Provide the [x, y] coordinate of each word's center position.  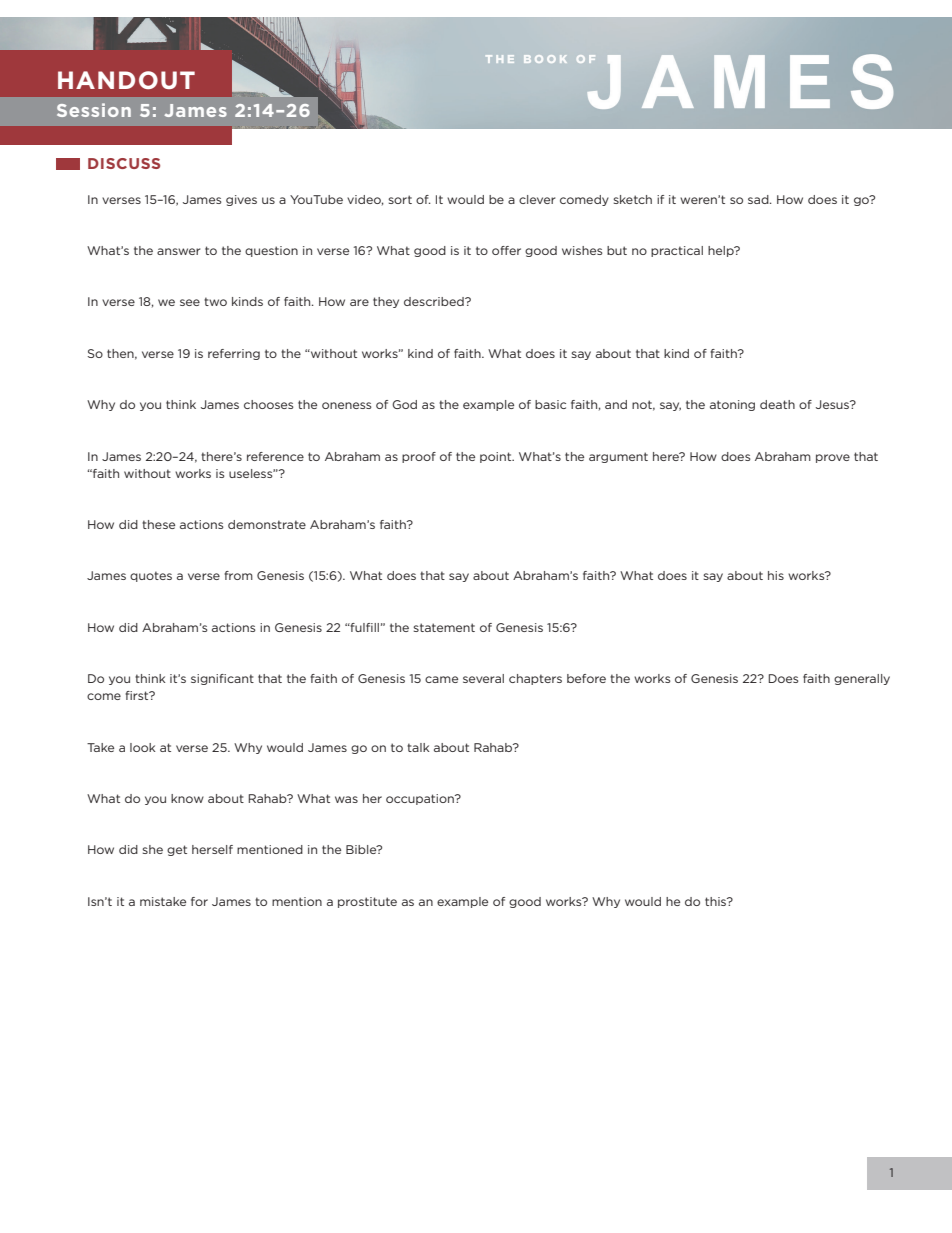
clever [537, 199]
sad [759, 199]
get [177, 850]
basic [550, 404]
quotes [151, 576]
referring [234, 354]
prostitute [367, 902]
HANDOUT [126, 80]
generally [862, 679]
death [777, 404]
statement [444, 627]
